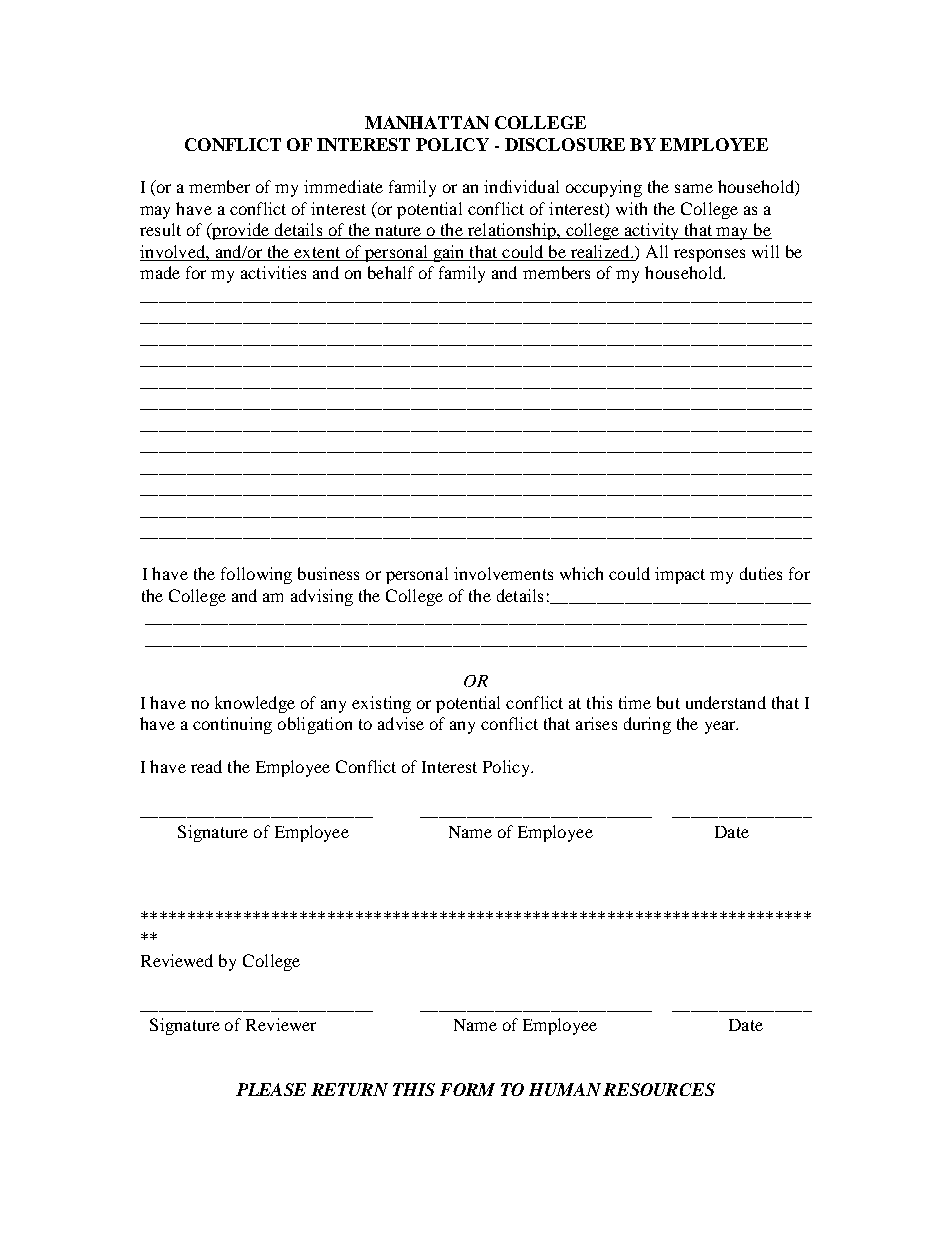  Describe the element at coordinates (427, 122) in the image. I see `MANHATTAN` at that location.
